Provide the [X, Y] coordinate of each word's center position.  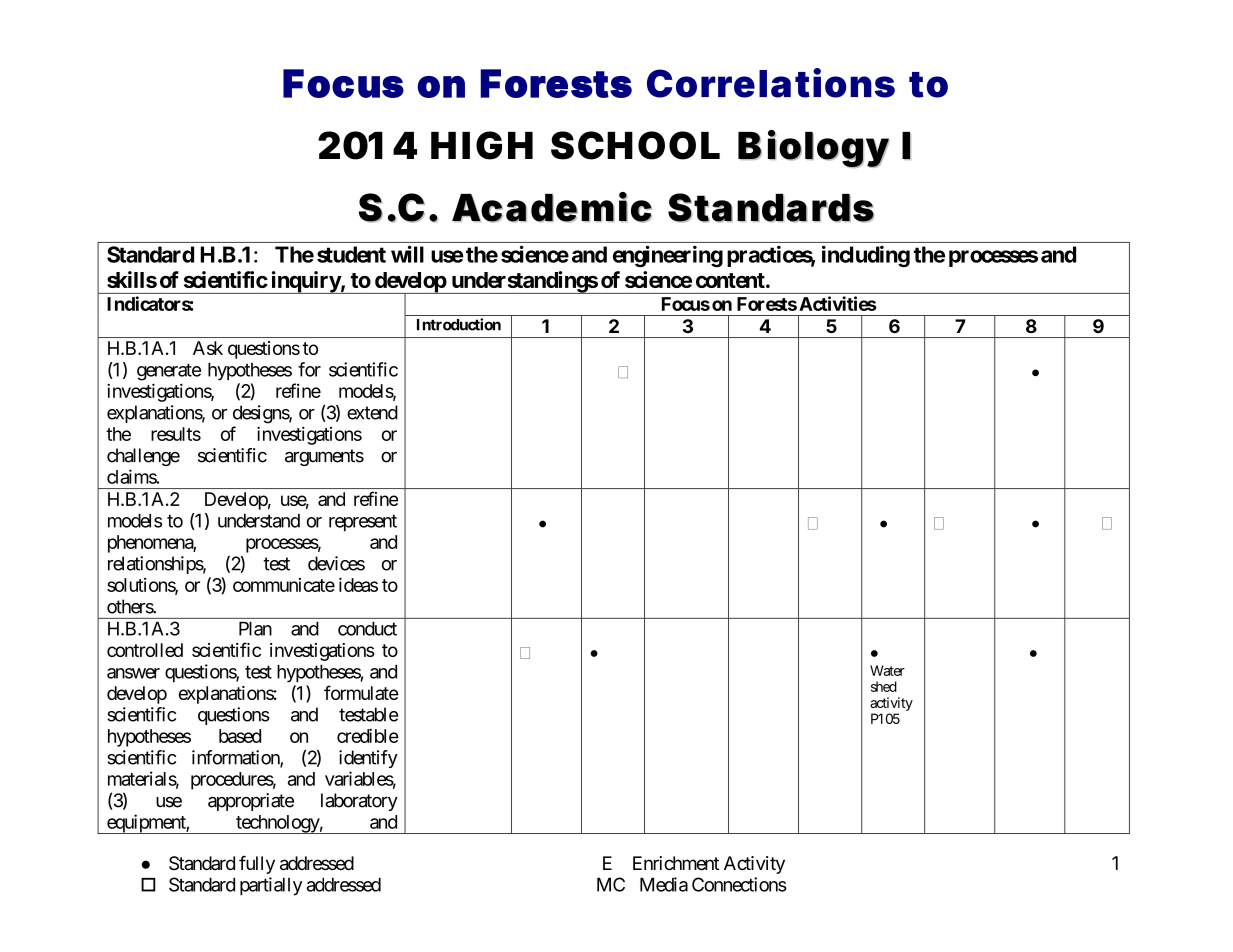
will [407, 254]
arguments [324, 457]
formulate [361, 692]
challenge [143, 457]
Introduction [459, 324]
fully [257, 865]
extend [372, 412]
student [351, 254]
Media [664, 884]
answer [133, 673]
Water [887, 670]
